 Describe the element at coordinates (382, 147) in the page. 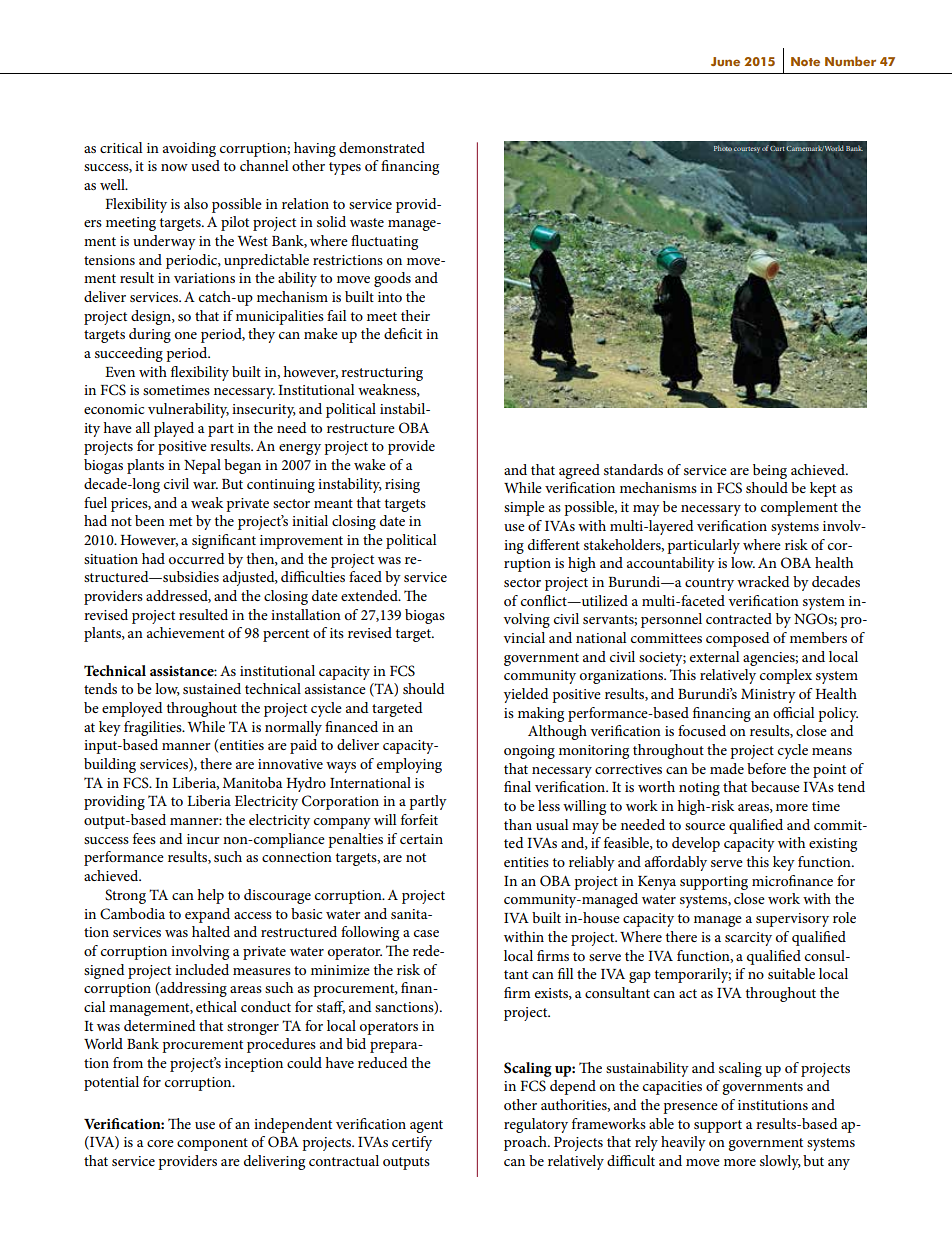

I see `demonstrated` at that location.
